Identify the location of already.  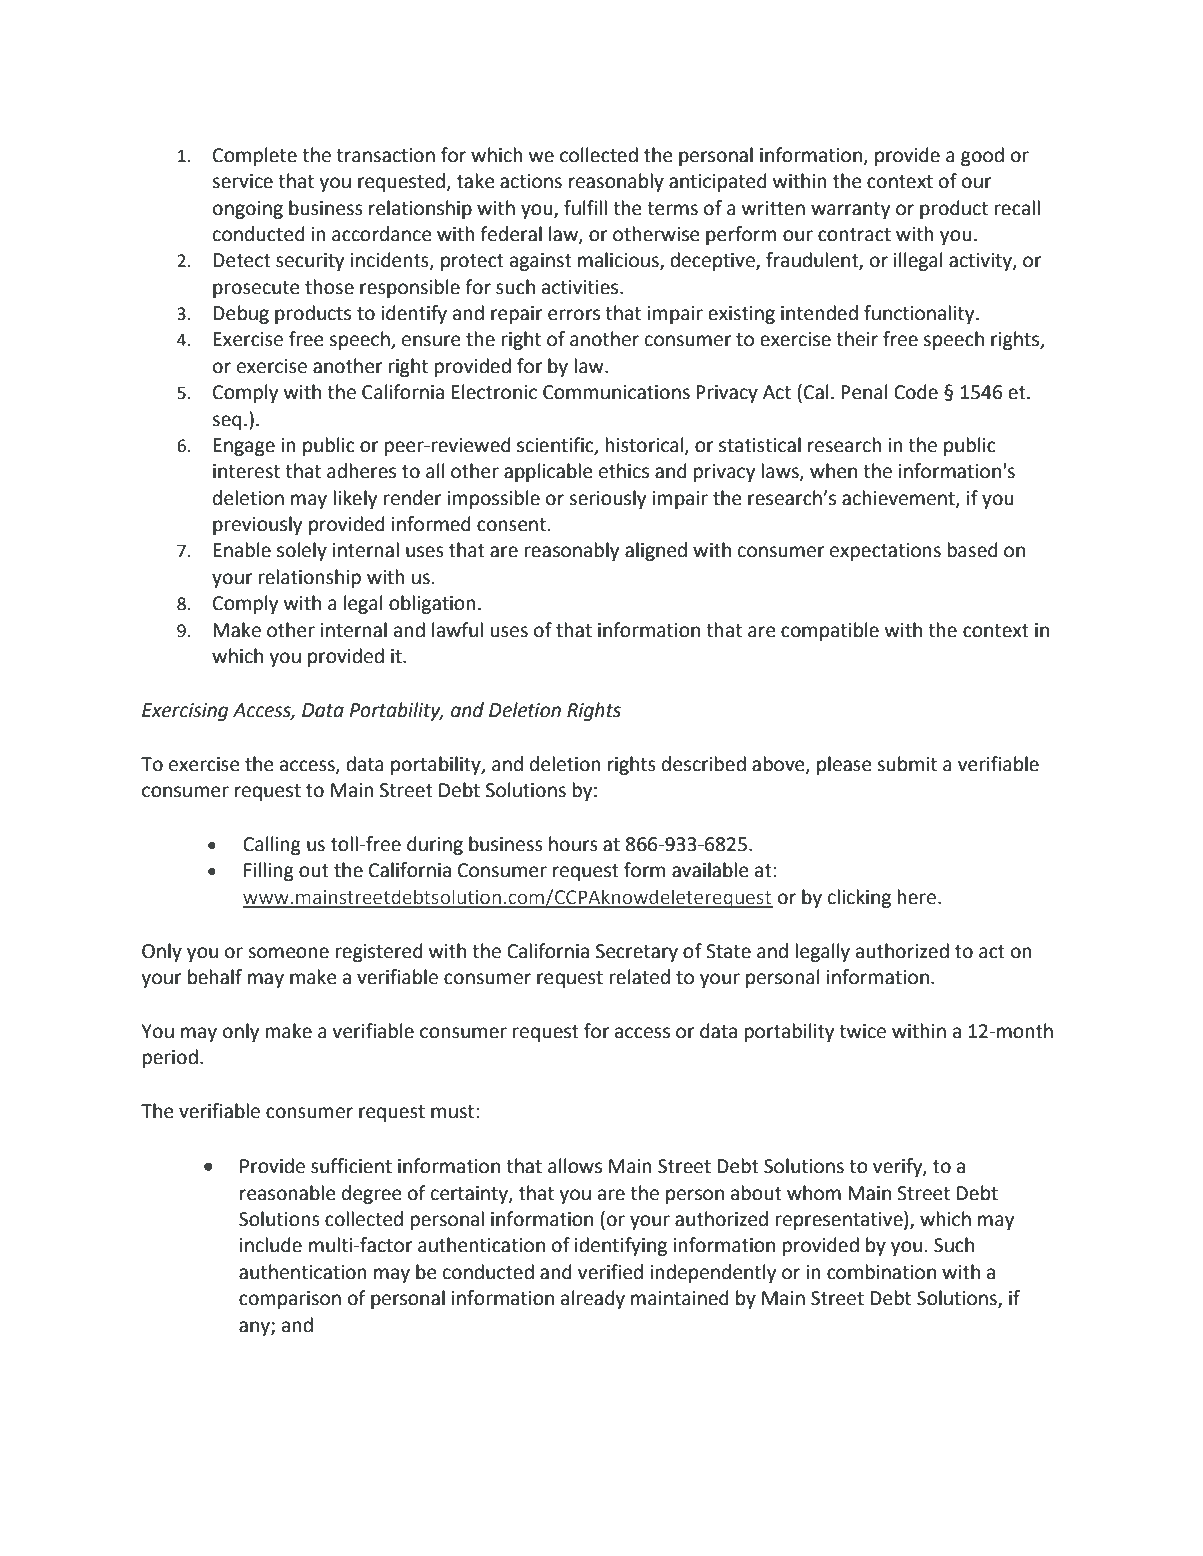
(593, 1299).
